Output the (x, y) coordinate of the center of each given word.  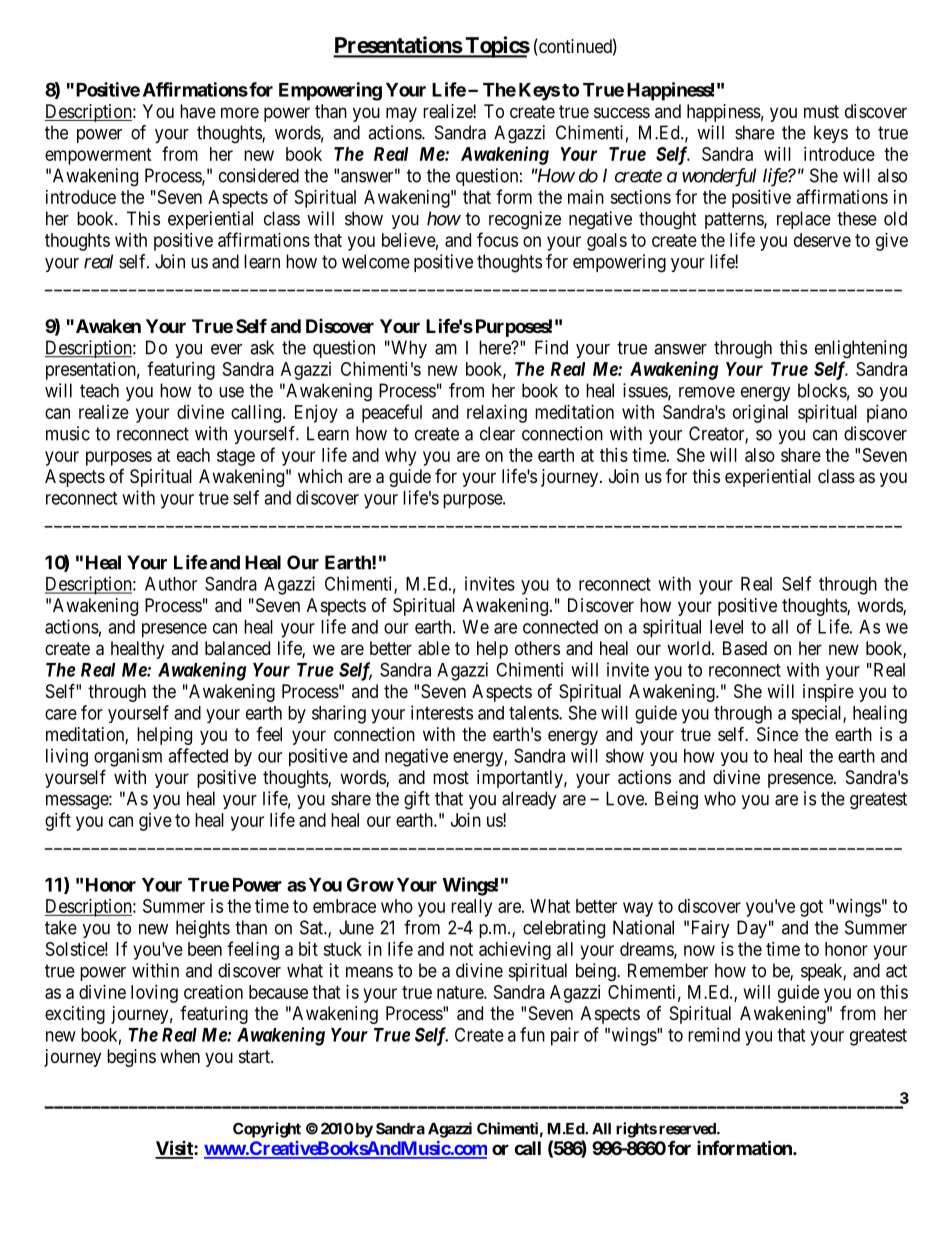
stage (236, 457)
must (821, 111)
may (401, 114)
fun (532, 1034)
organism (128, 757)
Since (777, 734)
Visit (175, 1149)
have (198, 111)
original (760, 414)
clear (497, 433)
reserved (688, 1129)
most (451, 777)
